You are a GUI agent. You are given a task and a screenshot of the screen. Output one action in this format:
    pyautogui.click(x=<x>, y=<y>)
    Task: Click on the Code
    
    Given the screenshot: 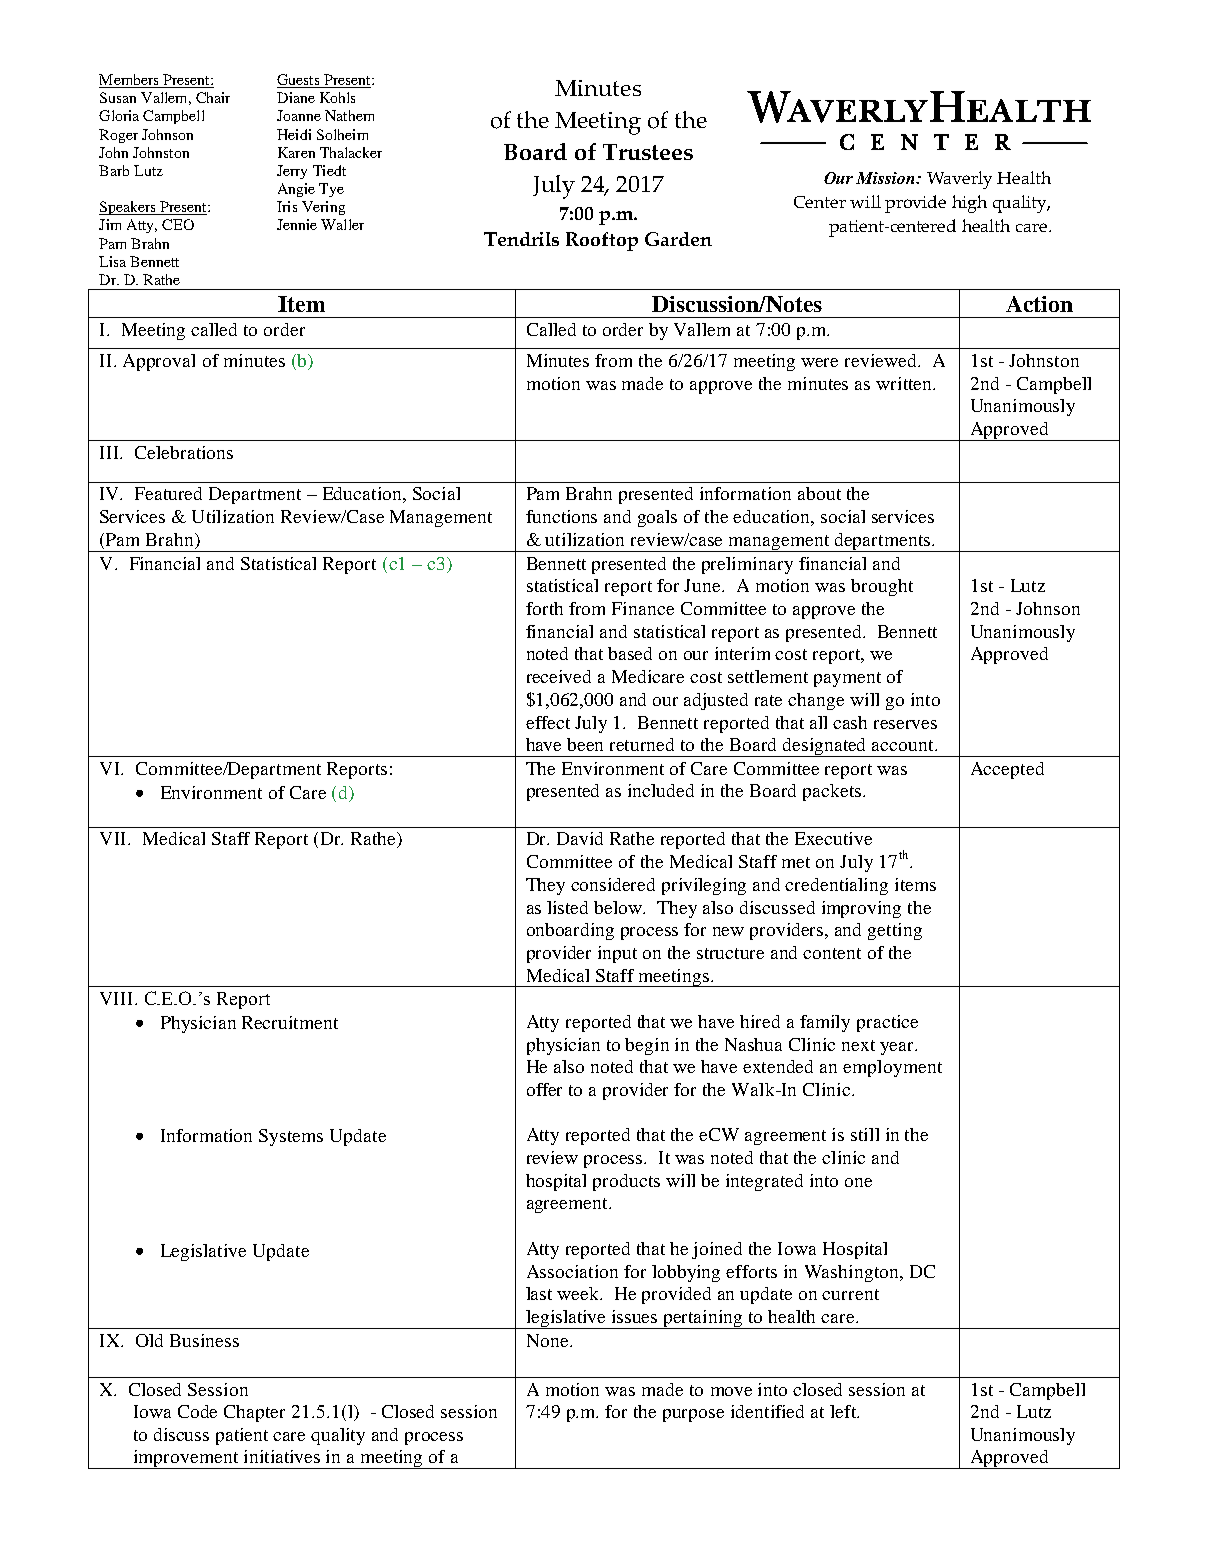 What is the action you would take?
    pyautogui.click(x=197, y=1411)
